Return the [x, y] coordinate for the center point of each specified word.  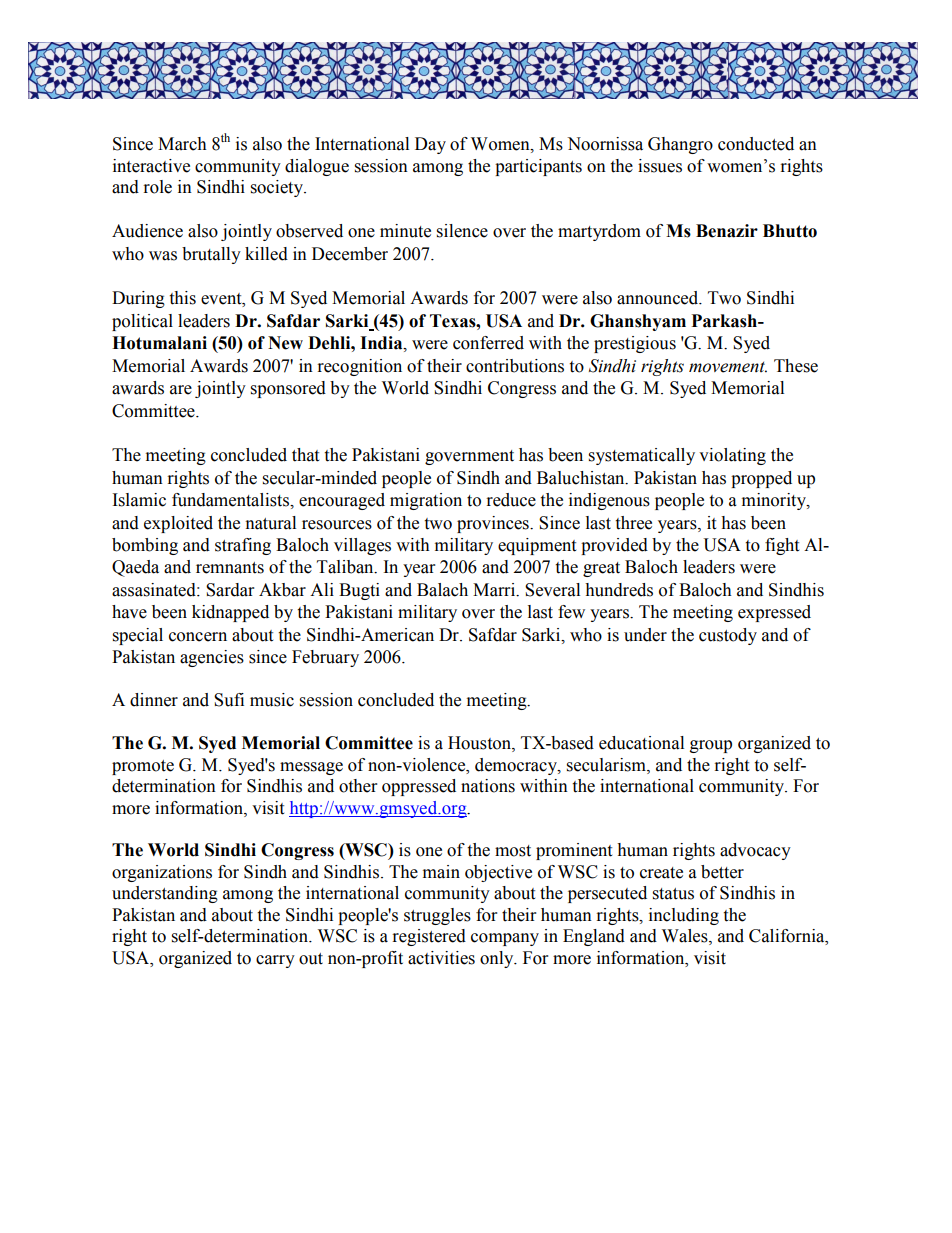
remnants [230, 568]
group [711, 746]
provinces [494, 524]
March [182, 144]
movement [728, 367]
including [684, 916]
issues [660, 166]
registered [429, 937]
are [181, 390]
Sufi [229, 700]
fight [782, 546]
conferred [488, 343]
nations [488, 786]
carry [275, 961]
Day [430, 145]
